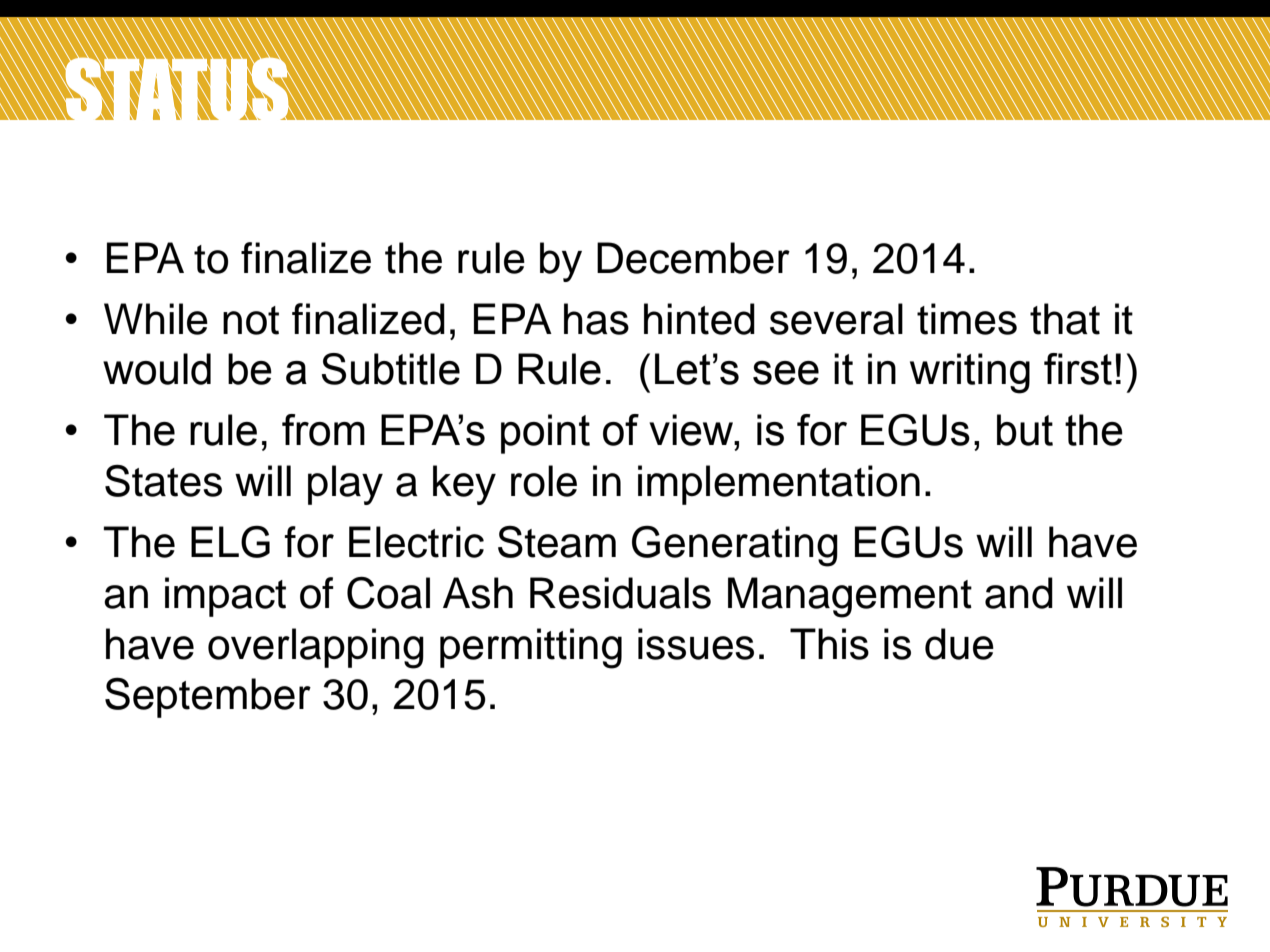 The height and width of the page is (952, 1270). Describe the element at coordinates (557, 542) in the page. I see `Steam` at that location.
